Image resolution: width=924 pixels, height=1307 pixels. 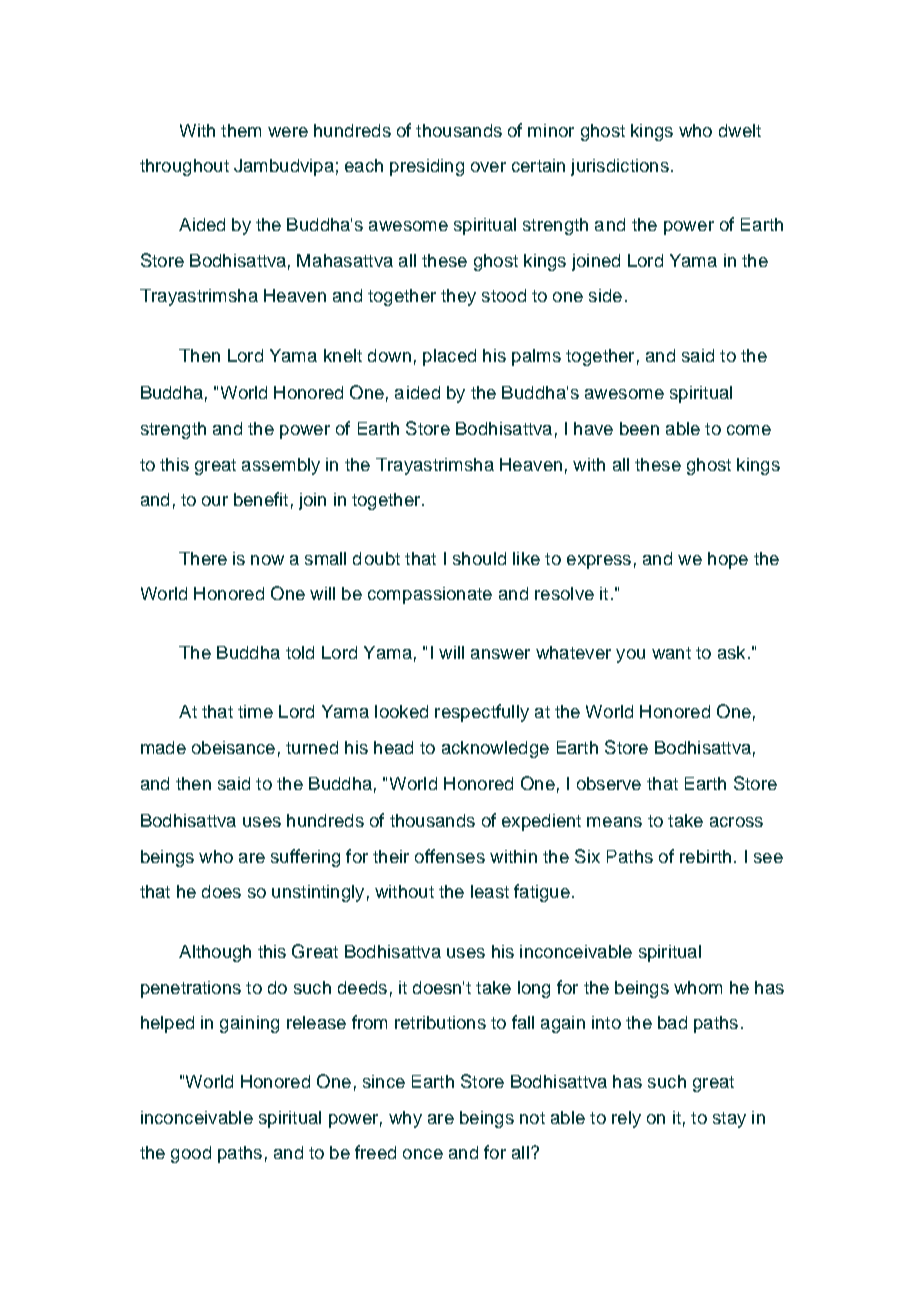 I want to click on dwelt, so click(x=740, y=130).
